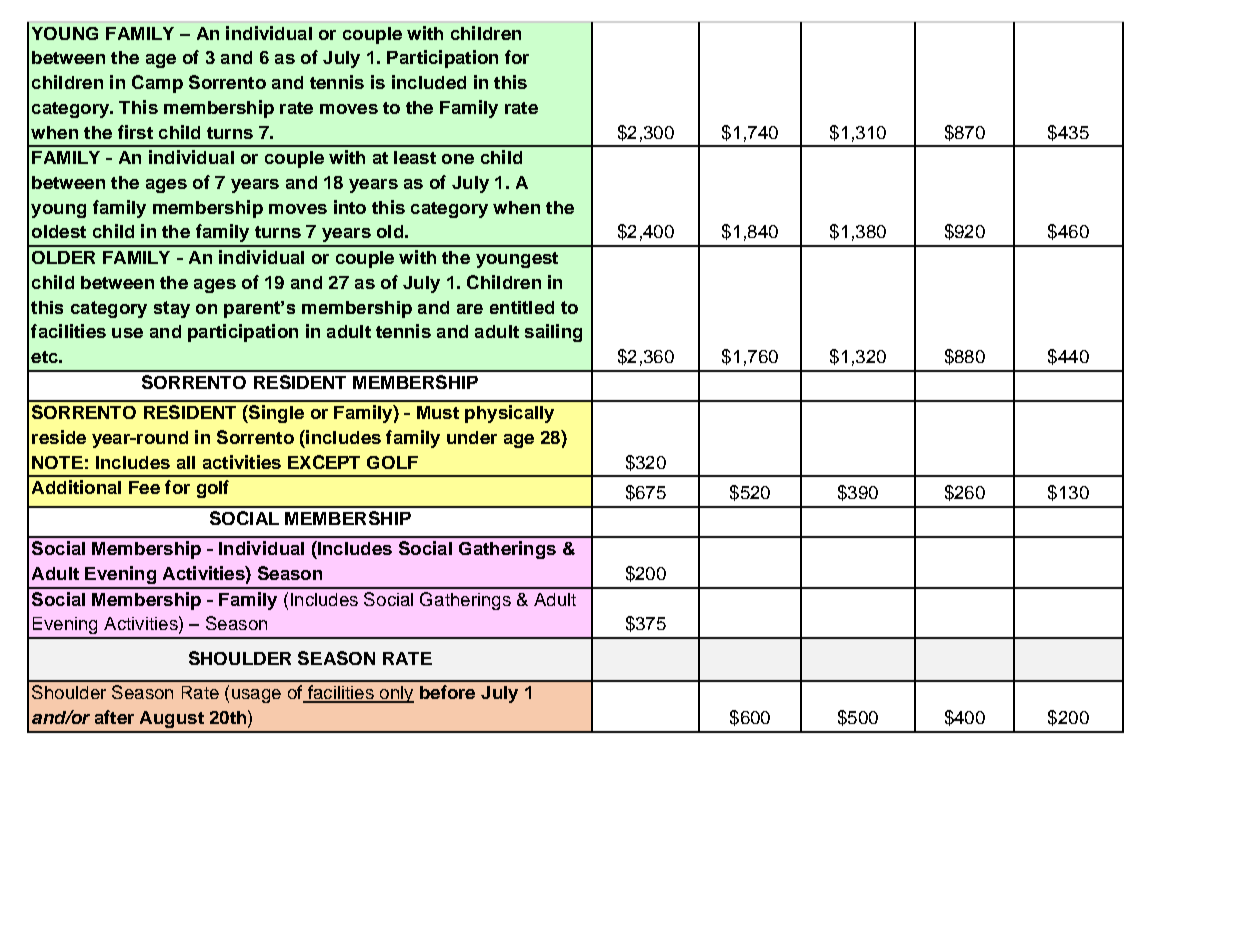 This screenshot has height=952, width=1233. What do you see at coordinates (256, 696) in the screenshot?
I see `usage` at bounding box center [256, 696].
